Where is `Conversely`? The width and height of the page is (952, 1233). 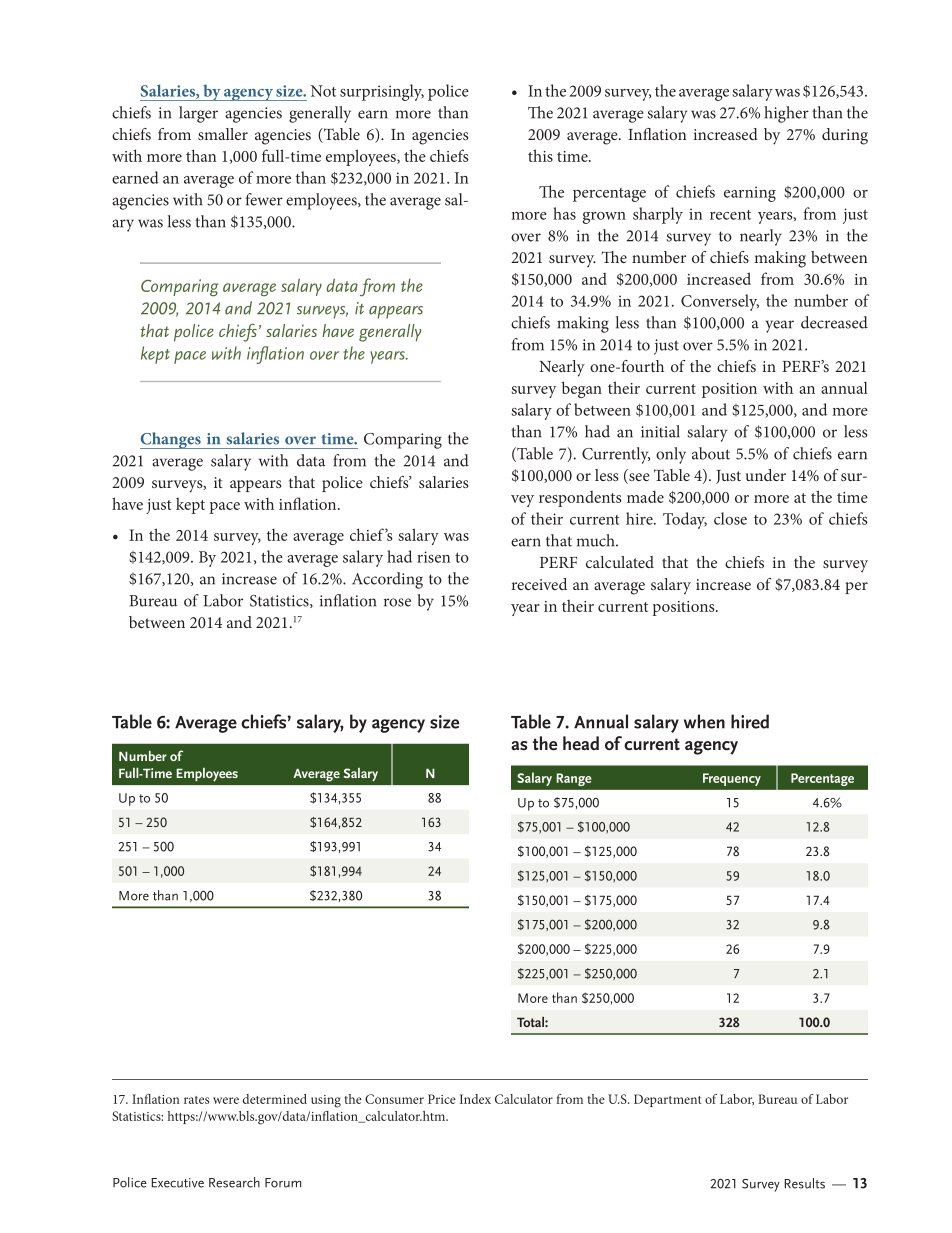 Conversely is located at coordinates (720, 302).
